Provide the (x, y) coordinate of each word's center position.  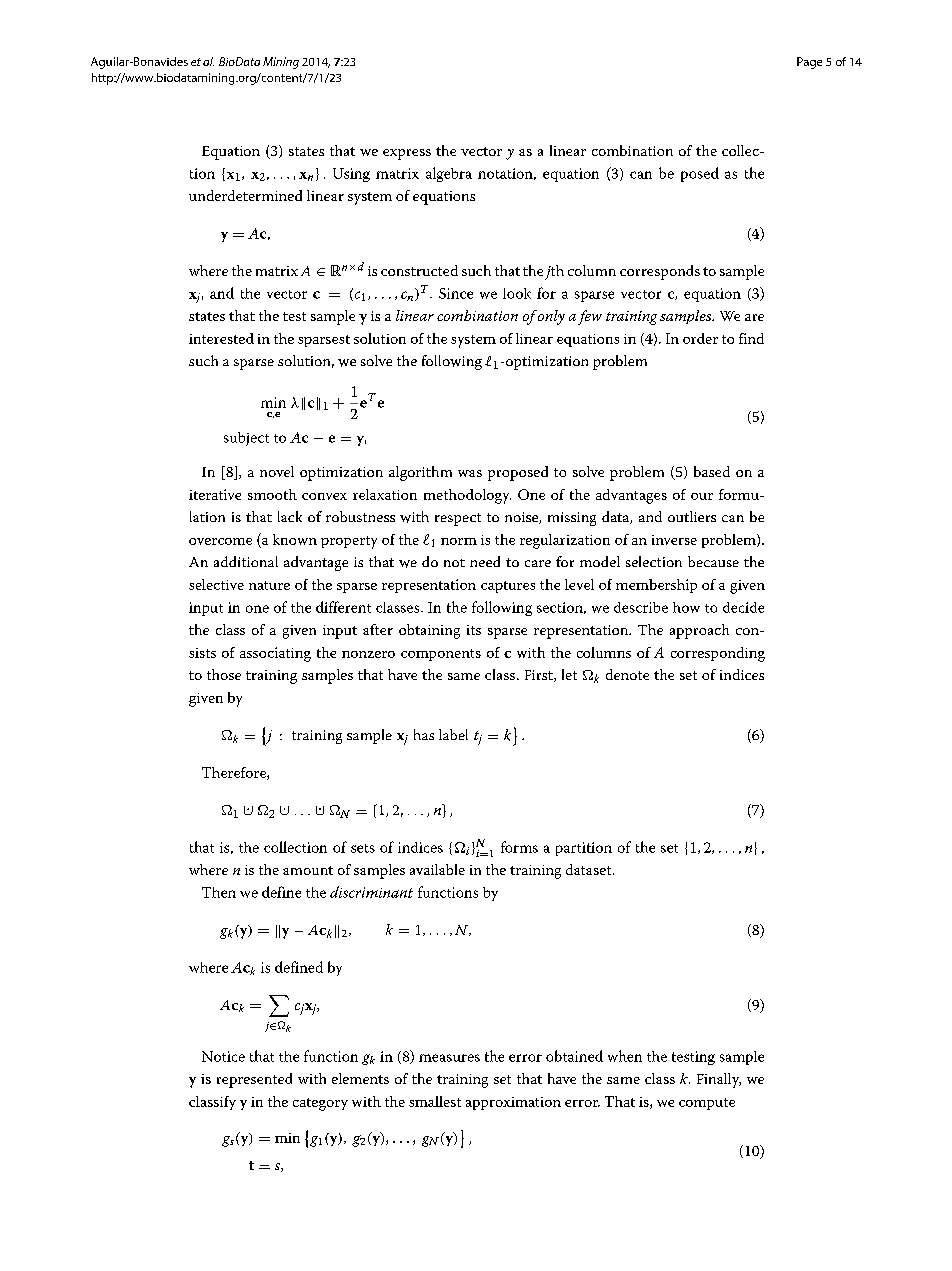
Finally (719, 1080)
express (407, 154)
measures (449, 1058)
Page (809, 63)
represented (254, 1080)
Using (351, 175)
